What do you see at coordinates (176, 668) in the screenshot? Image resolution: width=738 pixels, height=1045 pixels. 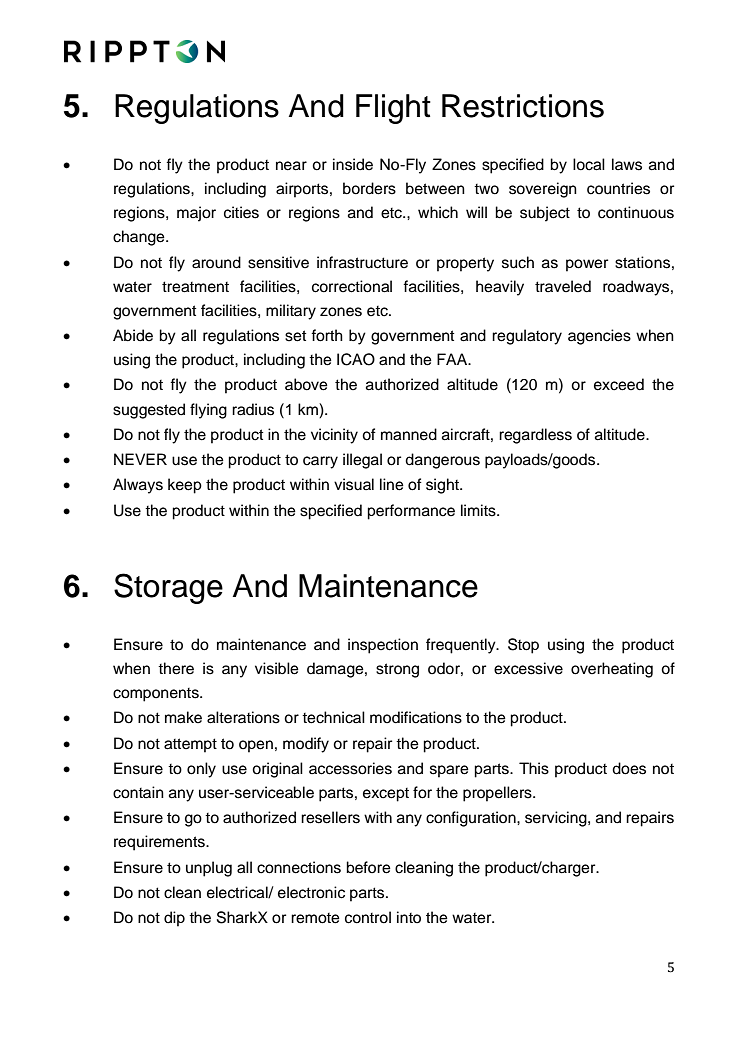 I see `there` at bounding box center [176, 668].
